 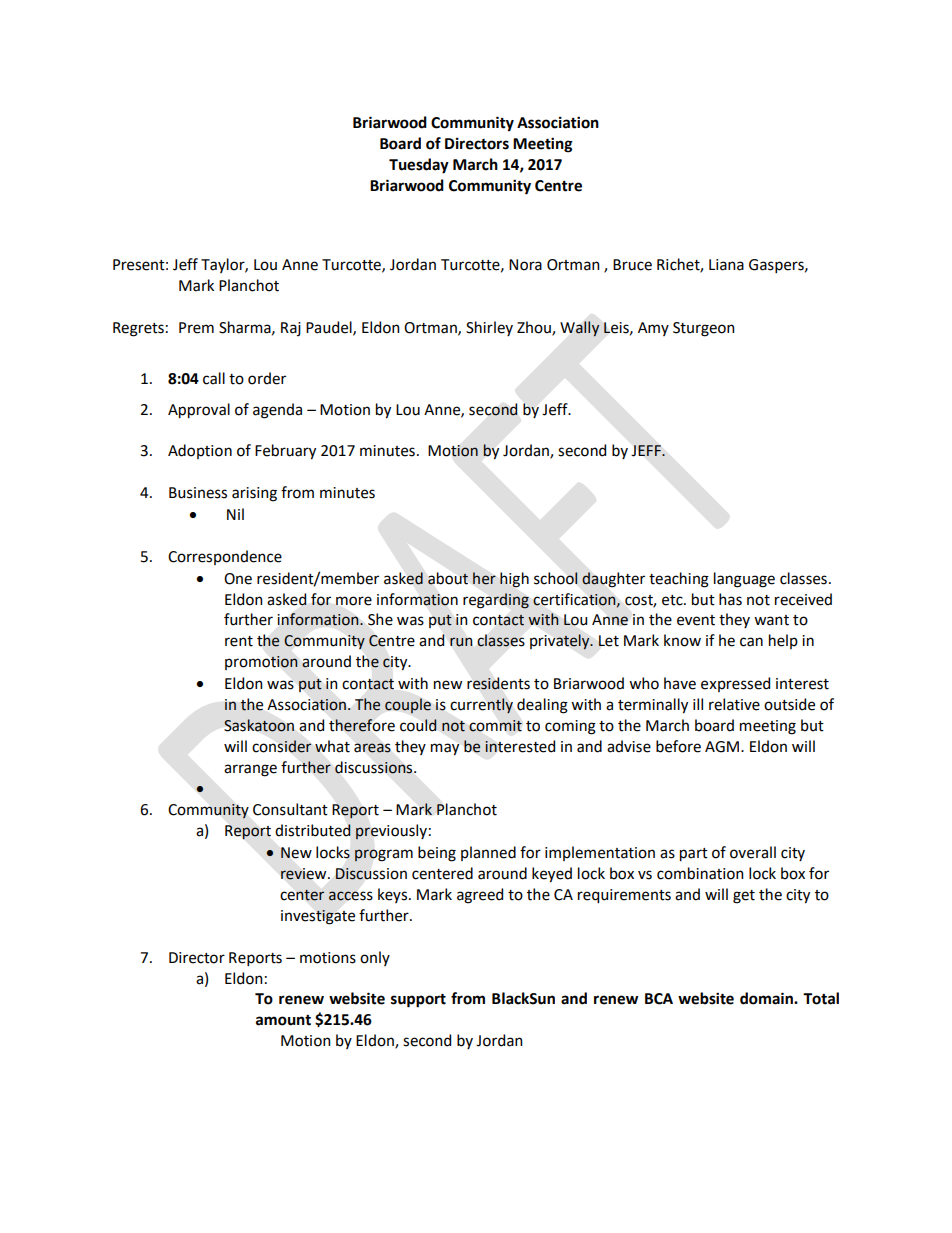 What do you see at coordinates (525, 265) in the screenshot?
I see `Nora` at bounding box center [525, 265].
